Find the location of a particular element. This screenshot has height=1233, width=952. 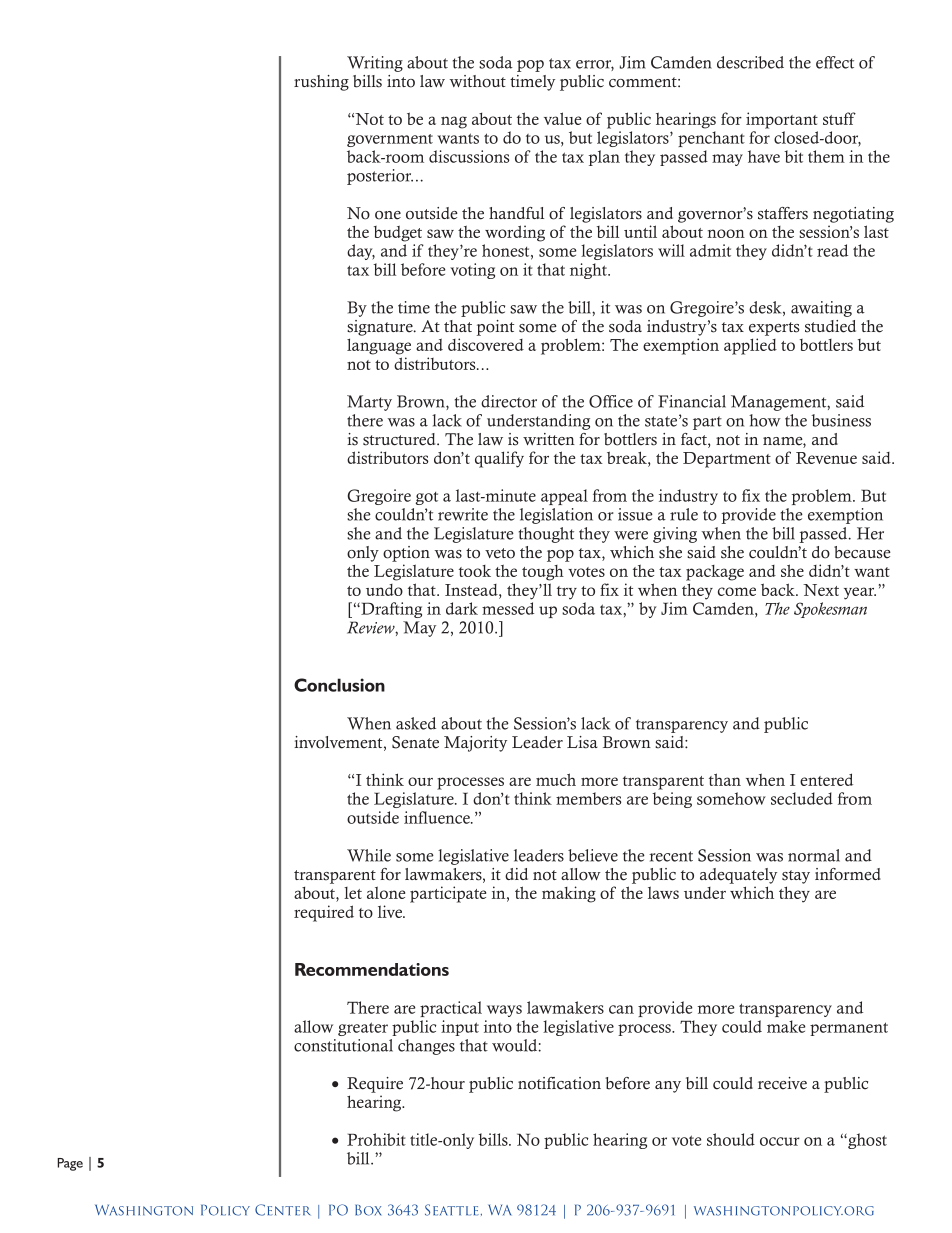

occur is located at coordinates (780, 1141).
